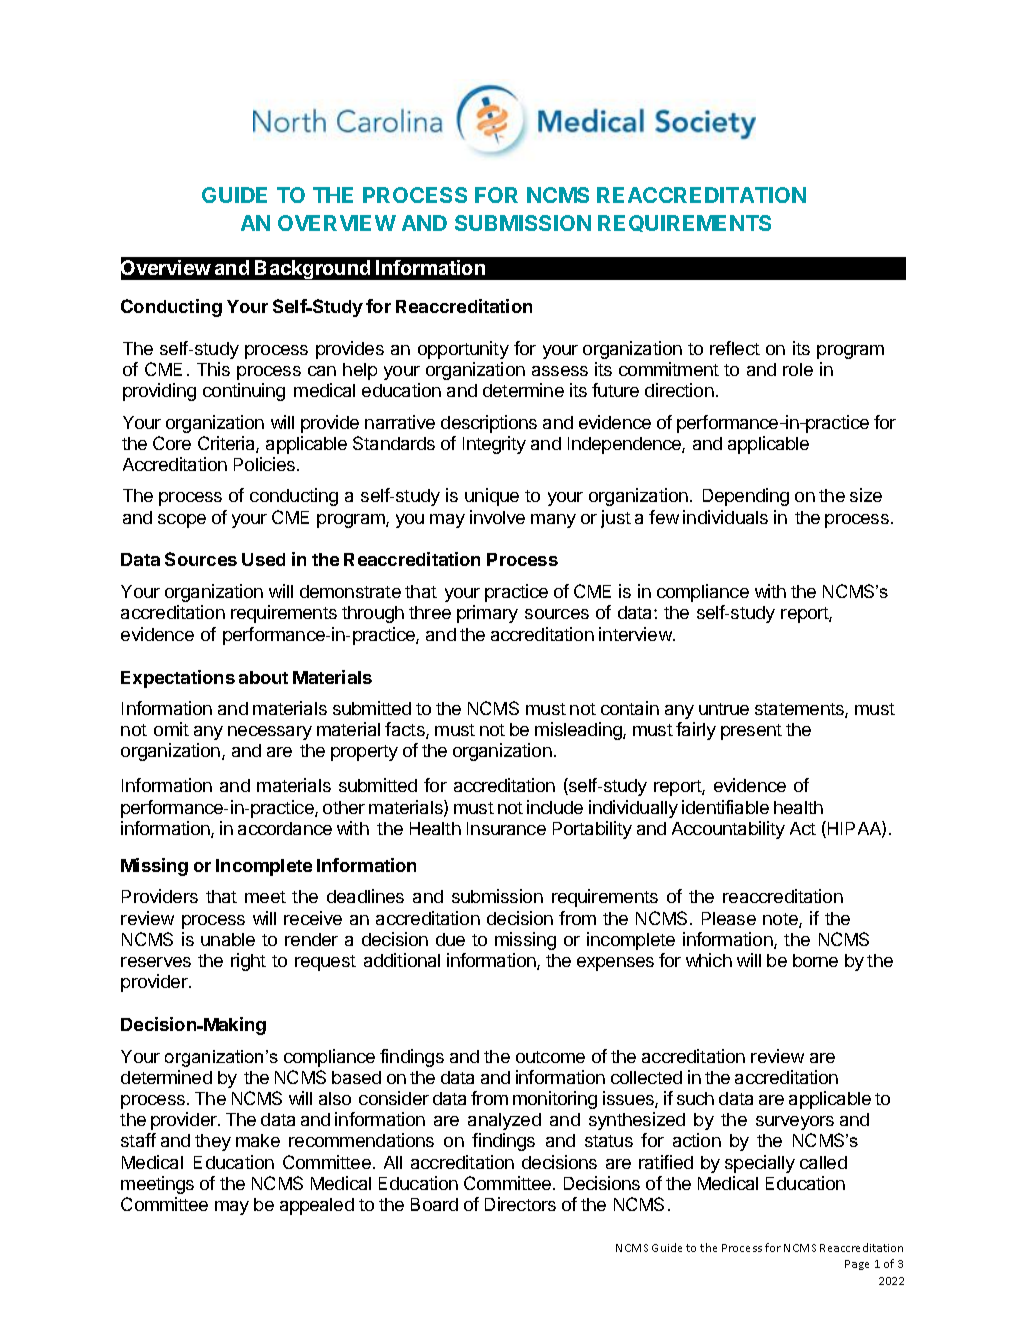 The height and width of the document is (1325, 1024). I want to click on outcome, so click(550, 1057).
